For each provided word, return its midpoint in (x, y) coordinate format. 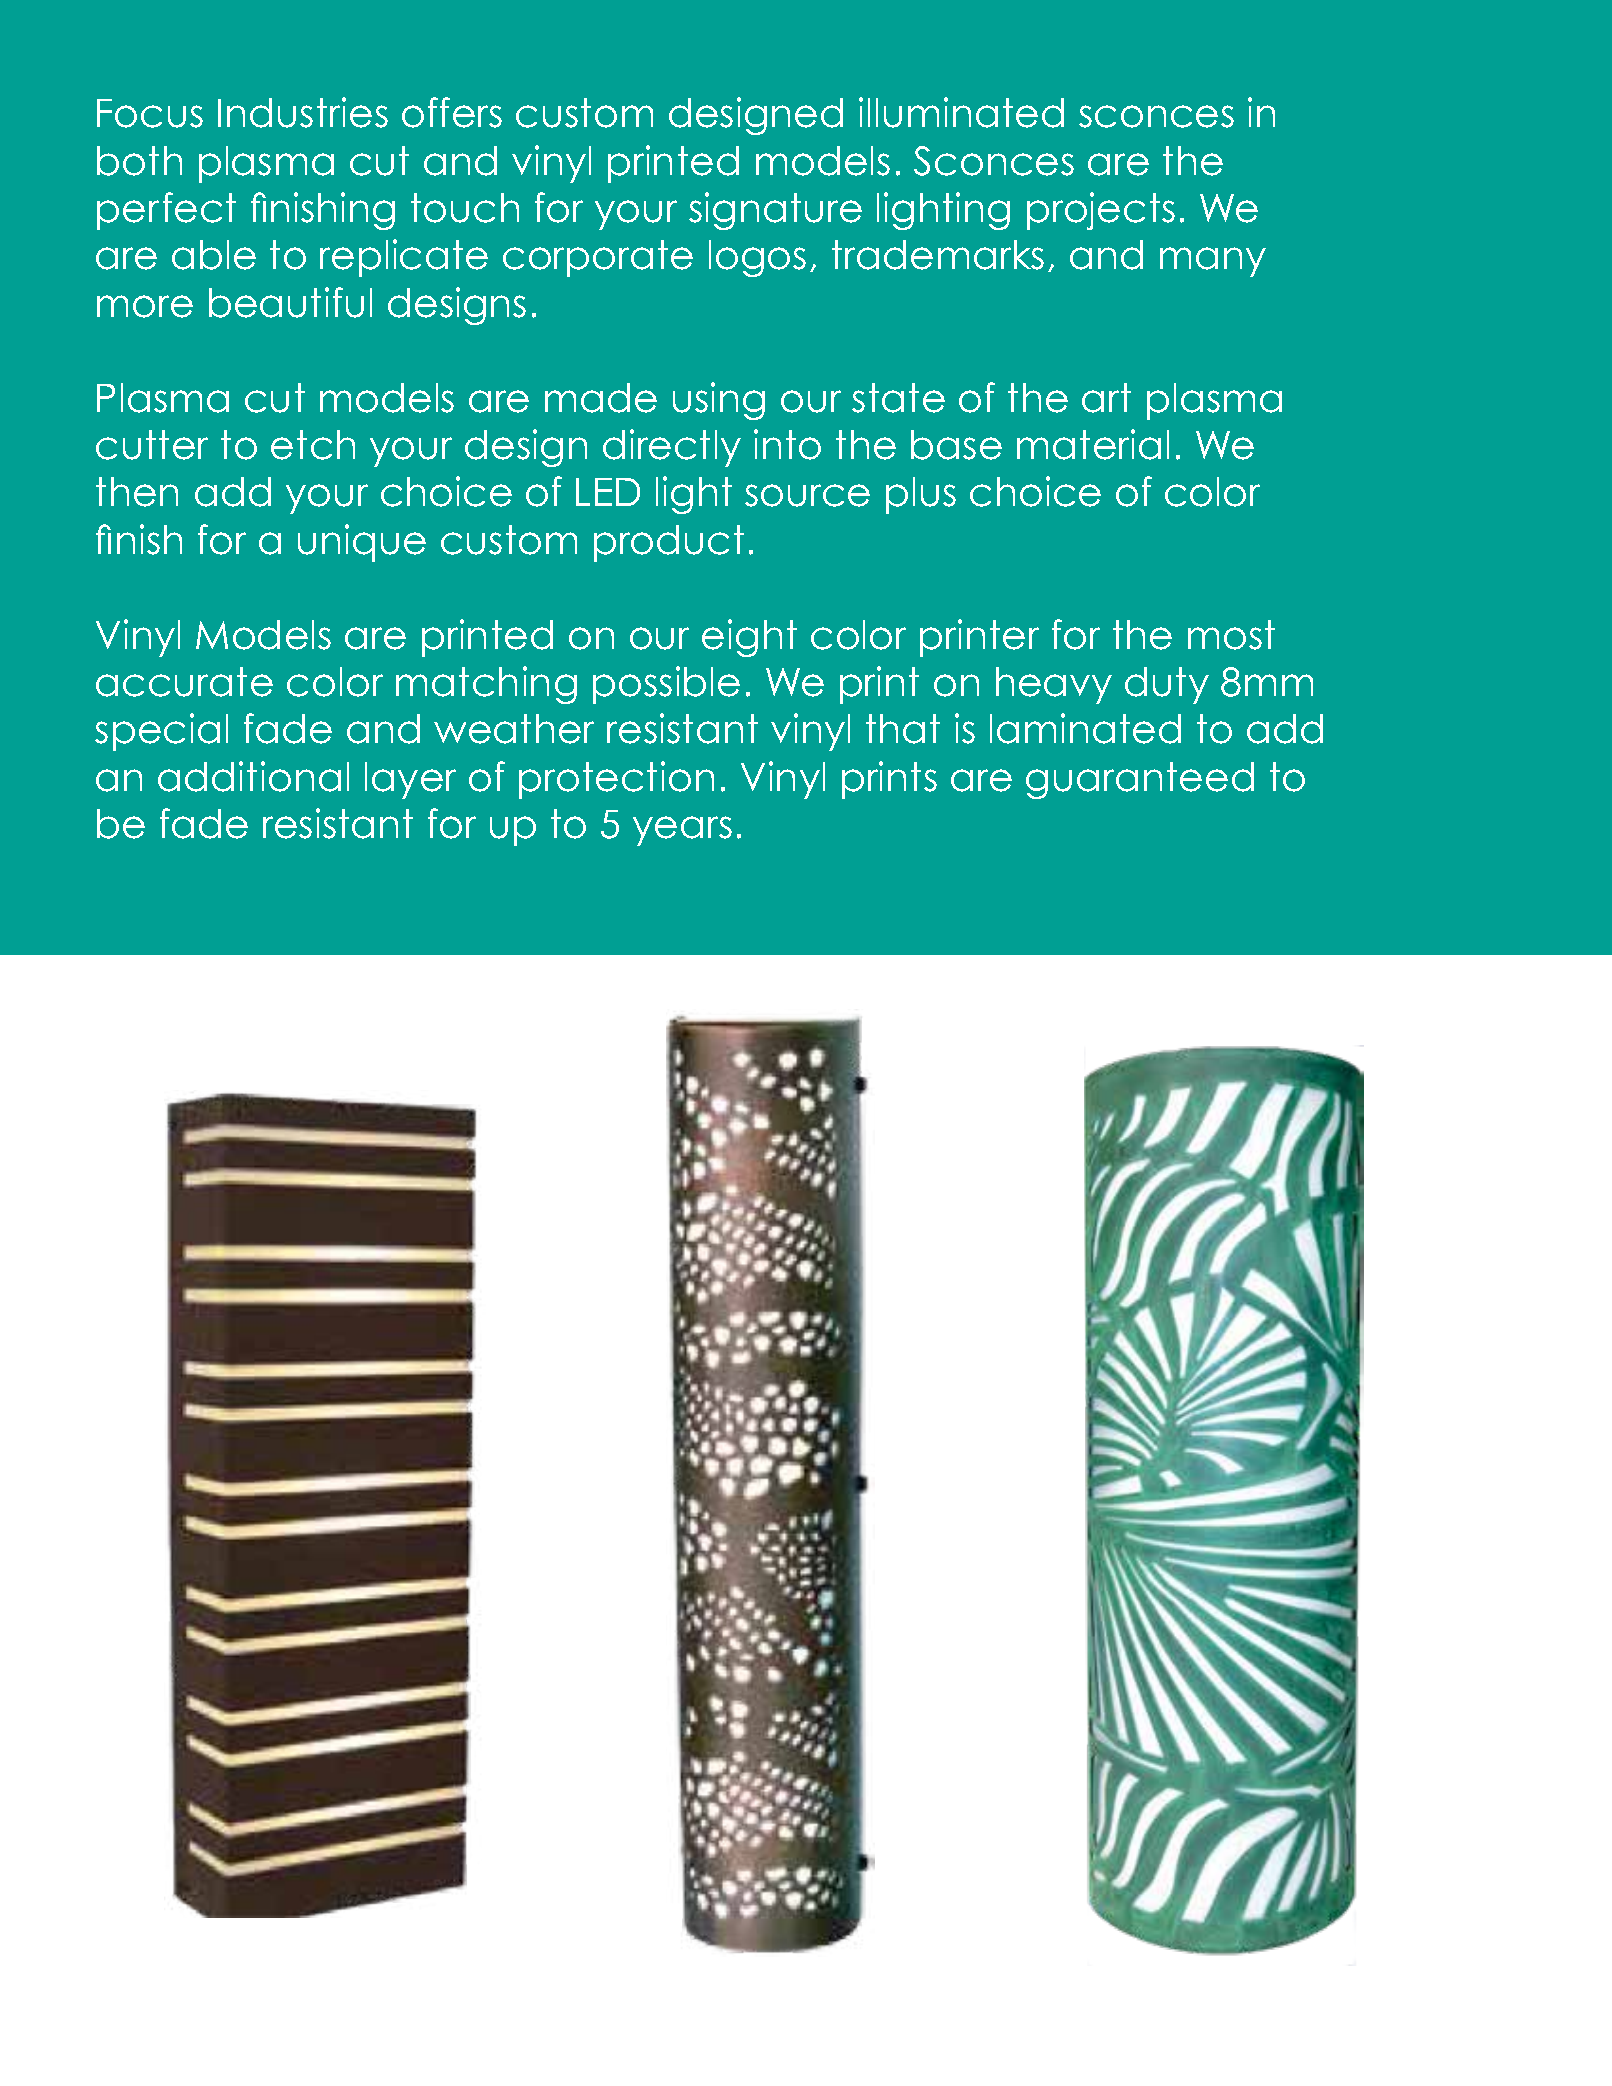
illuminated (961, 112)
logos (757, 258)
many (1213, 262)
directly (672, 448)
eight (749, 638)
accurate (184, 682)
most (1231, 635)
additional (253, 776)
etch (313, 445)
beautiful (290, 302)
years (682, 831)
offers (452, 112)
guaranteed (1140, 780)
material (1093, 444)
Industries (303, 112)
